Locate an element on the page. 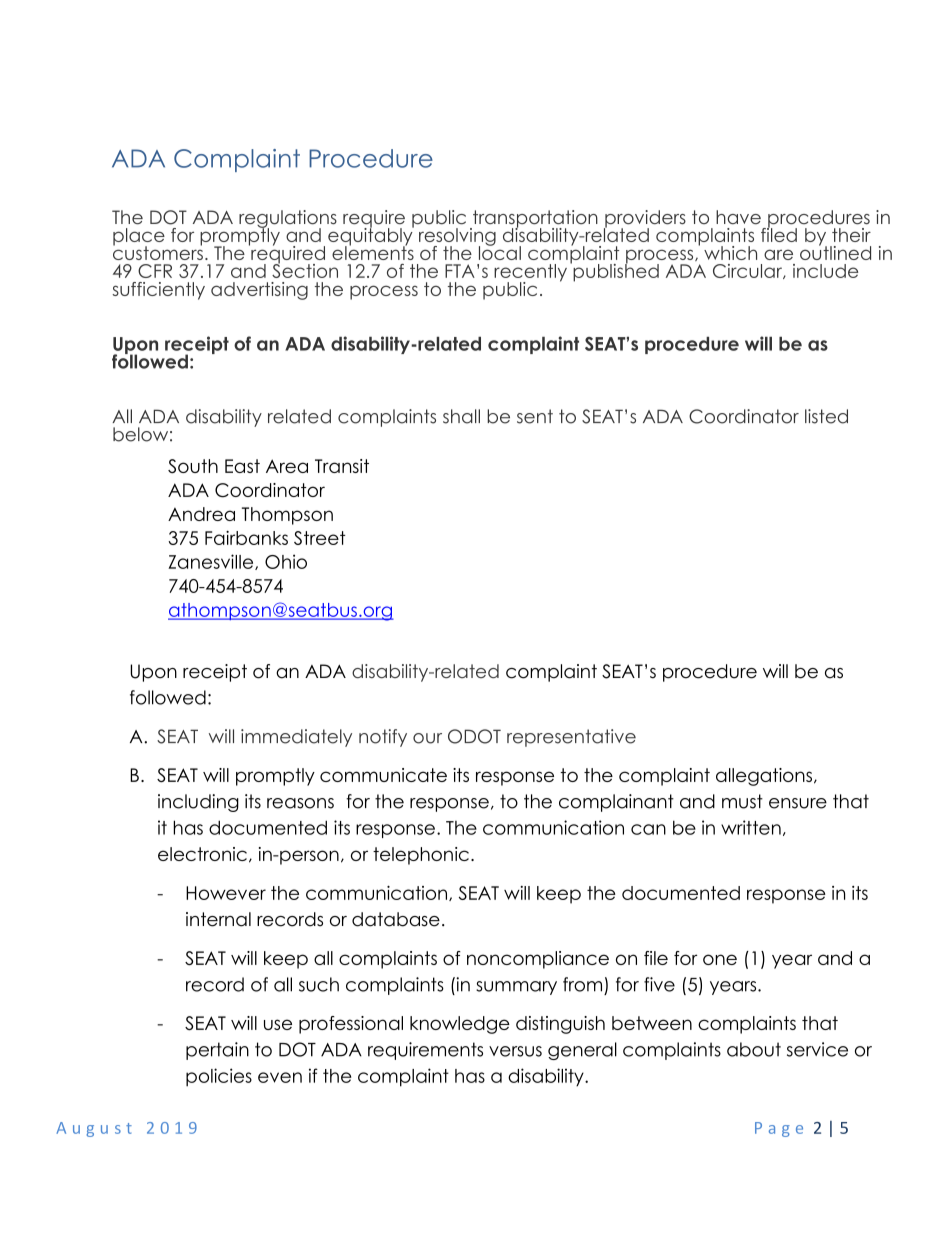 This image has height=1233, width=952. local is located at coordinates (500, 251).
